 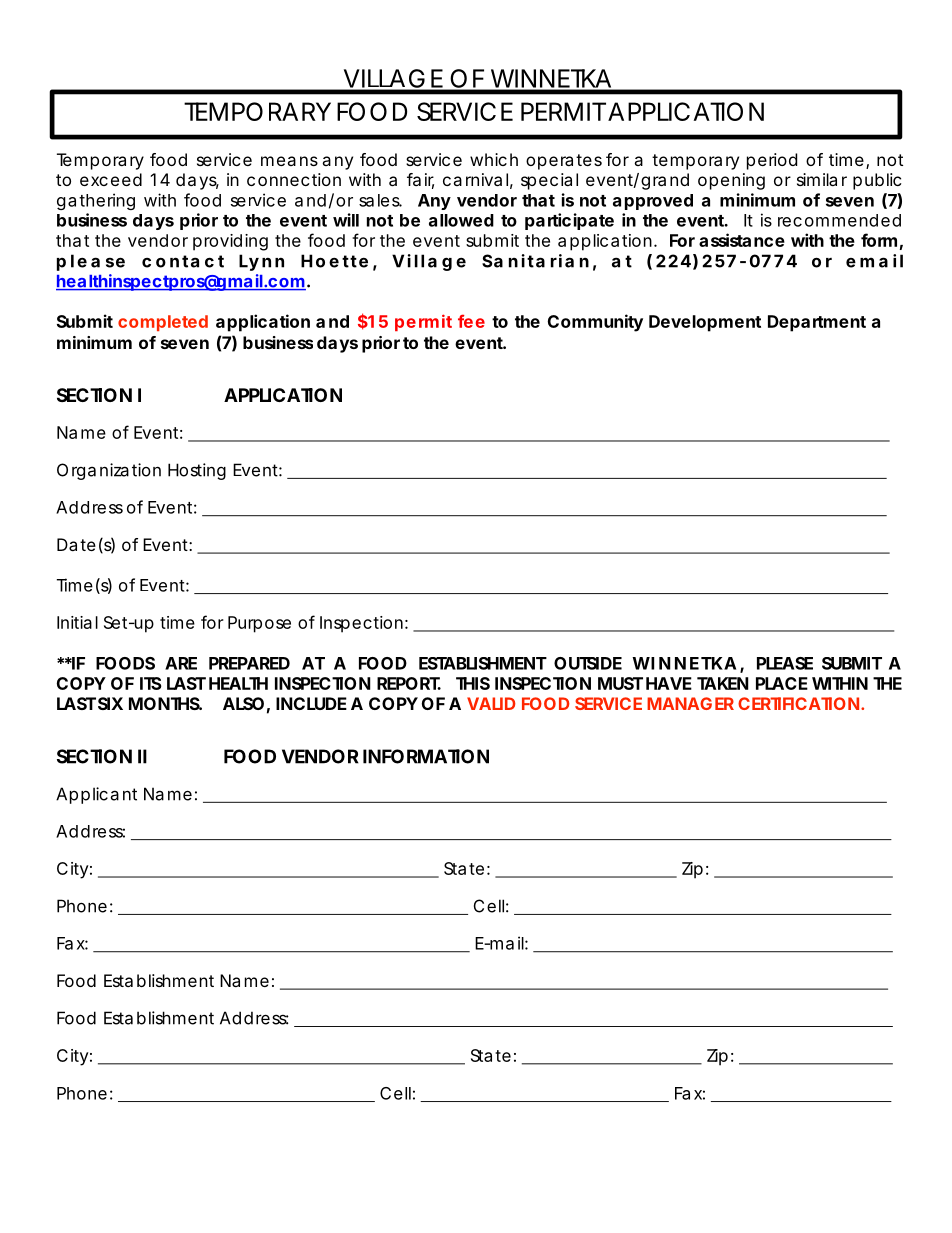 What do you see at coordinates (588, 663) in the image?
I see `OUTSIDE` at bounding box center [588, 663].
